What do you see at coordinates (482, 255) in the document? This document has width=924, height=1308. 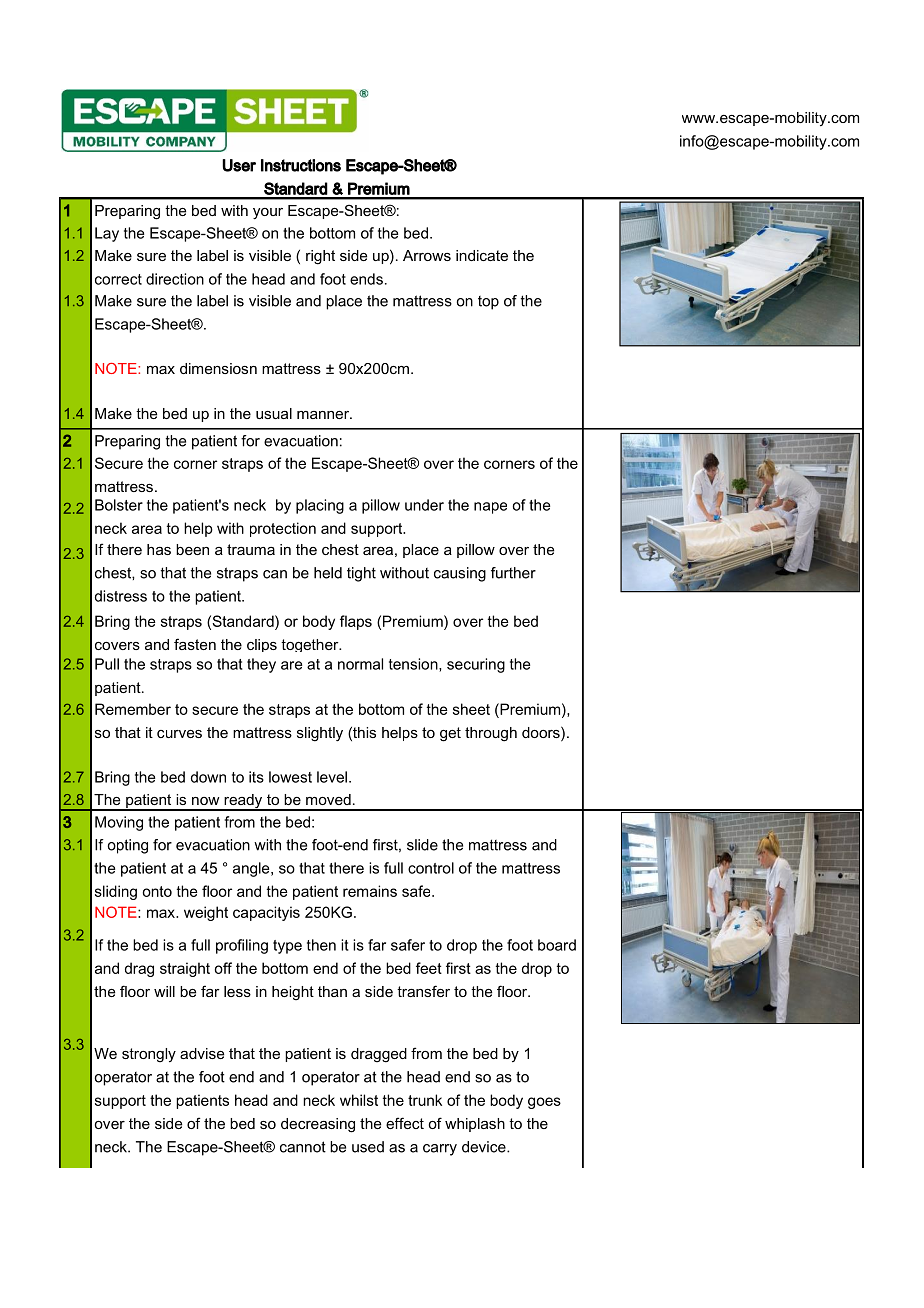 I see `indicate` at bounding box center [482, 255].
